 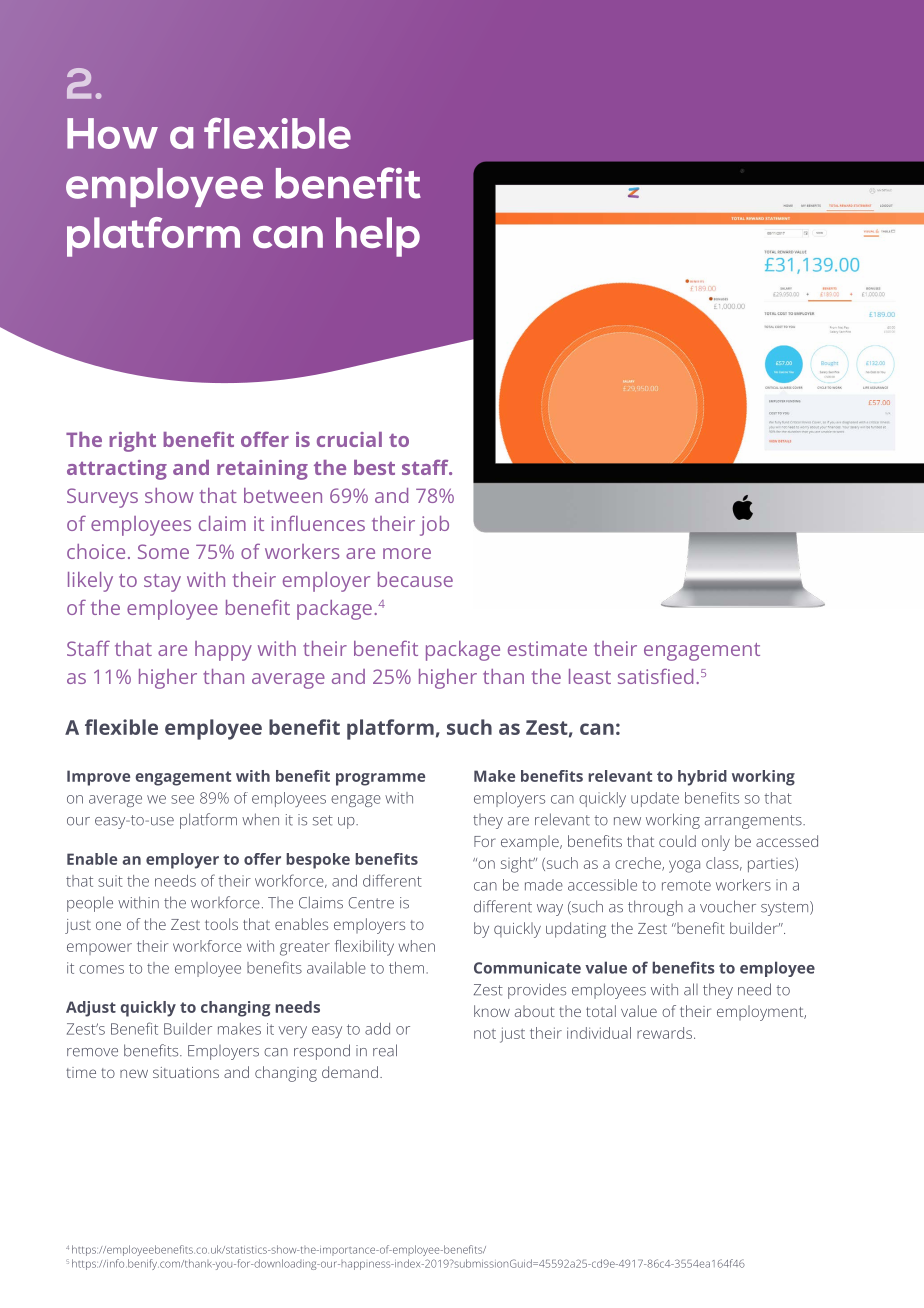 I want to click on situations, so click(x=186, y=1072).
